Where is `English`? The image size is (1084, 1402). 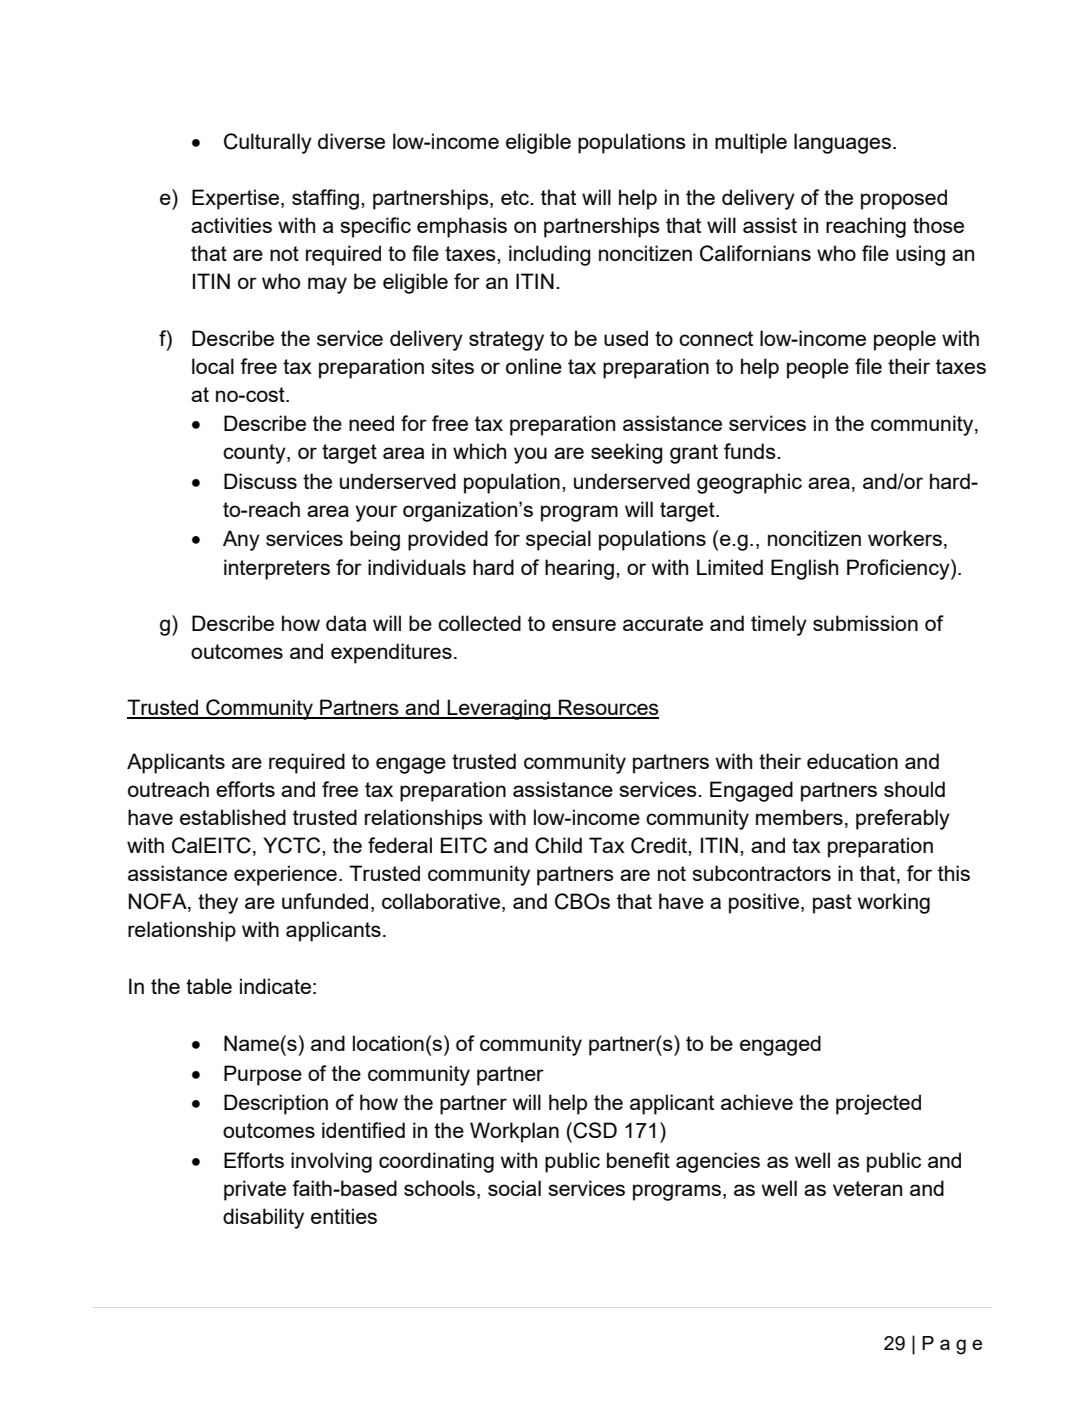
English is located at coordinates (804, 569).
